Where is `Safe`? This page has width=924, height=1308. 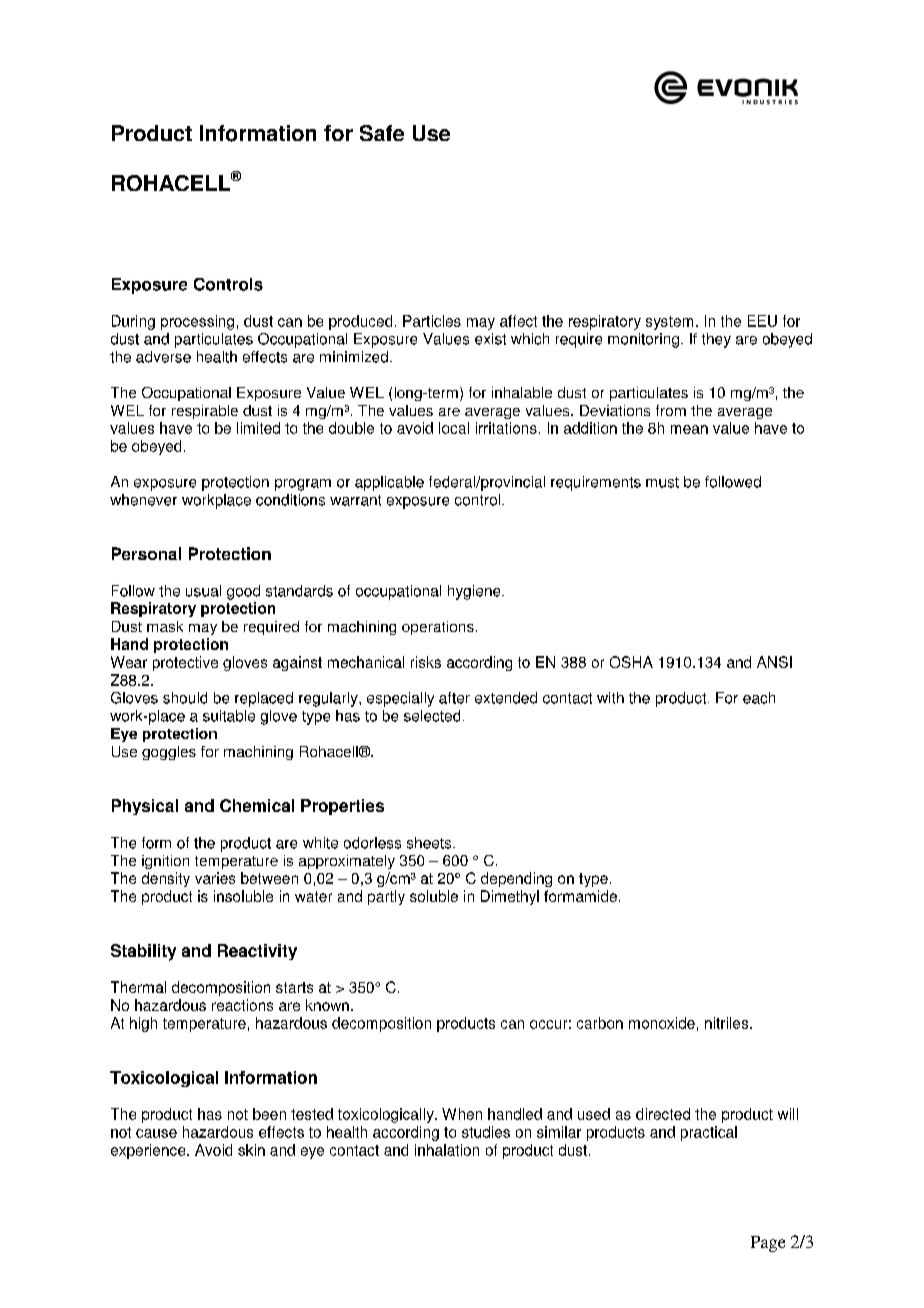 Safe is located at coordinates (382, 133).
